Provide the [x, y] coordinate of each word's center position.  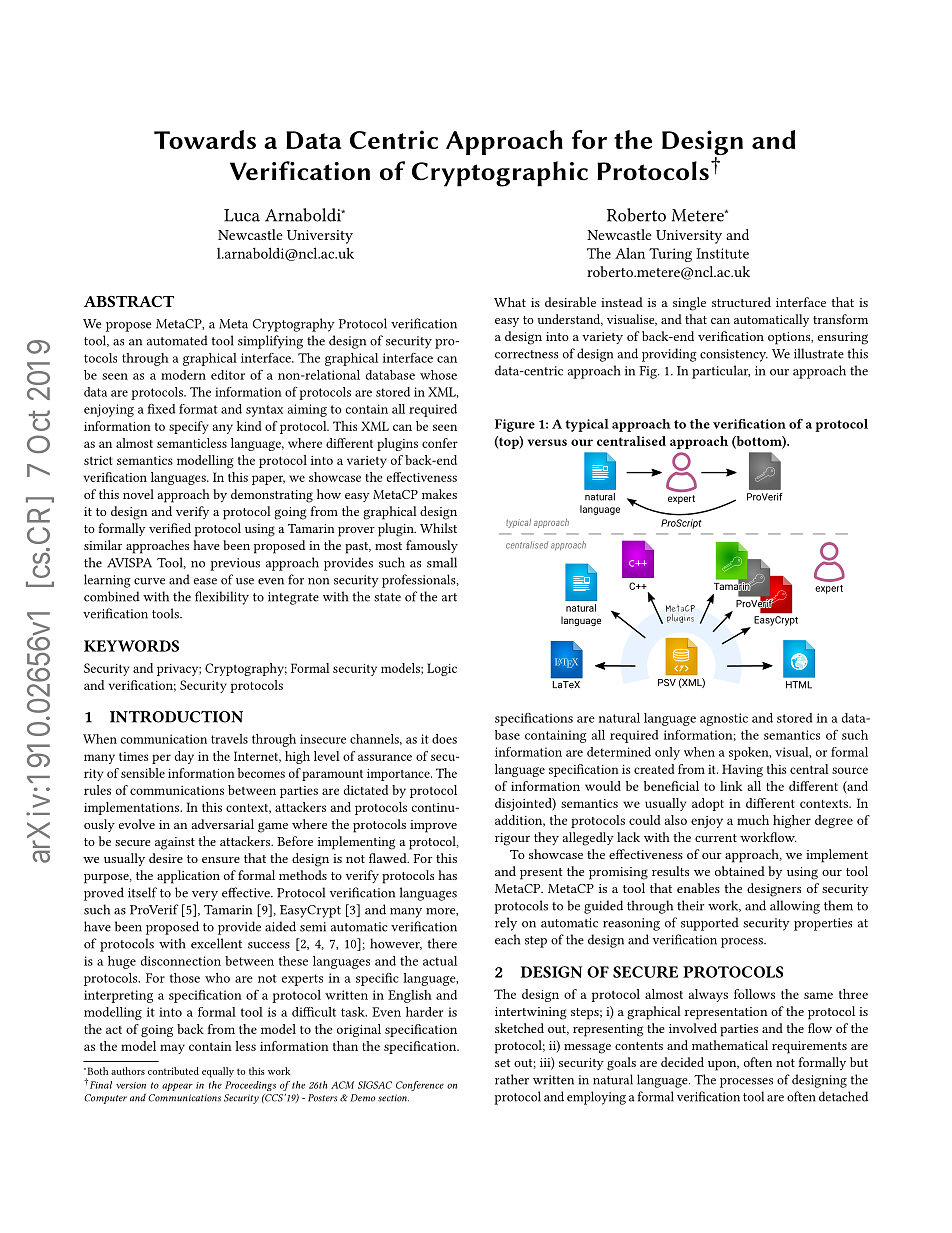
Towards [205, 139]
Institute [722, 253]
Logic [442, 669]
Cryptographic [500, 174]
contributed [173, 1071]
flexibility [222, 598]
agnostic [724, 719]
